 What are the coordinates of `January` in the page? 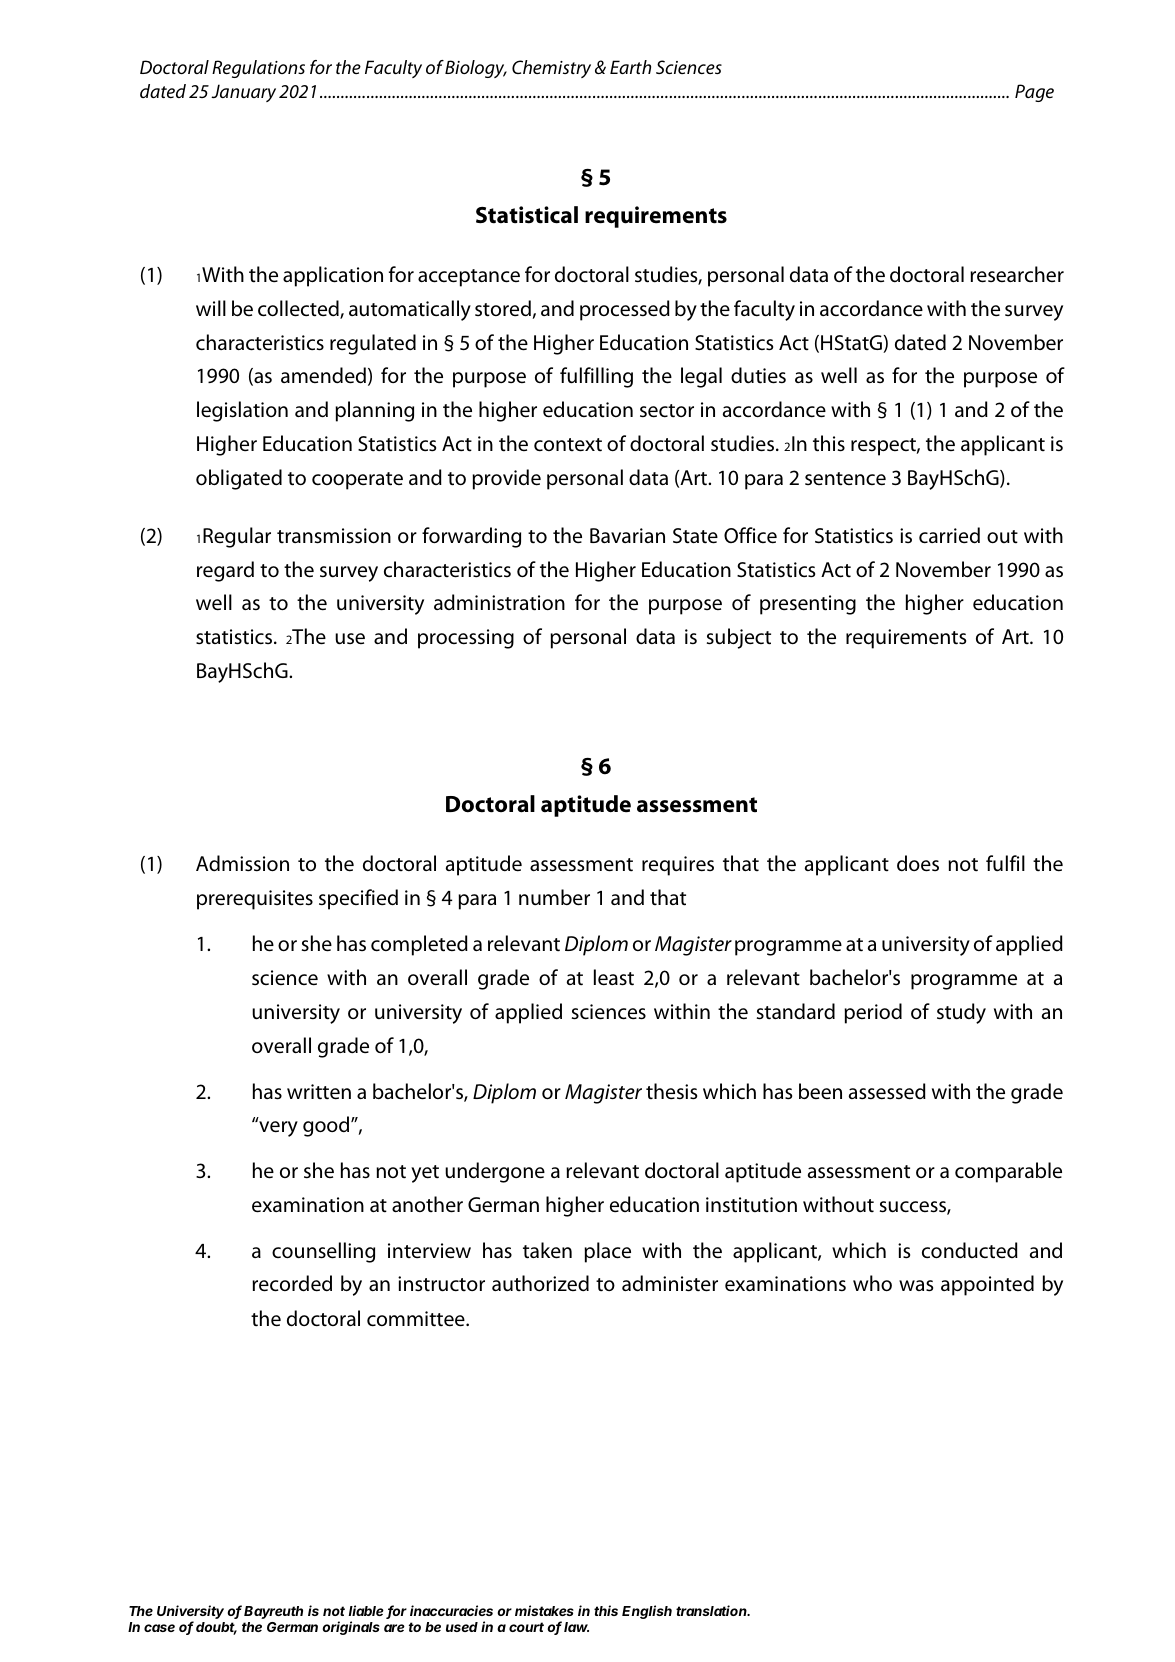 It's located at (243, 93).
